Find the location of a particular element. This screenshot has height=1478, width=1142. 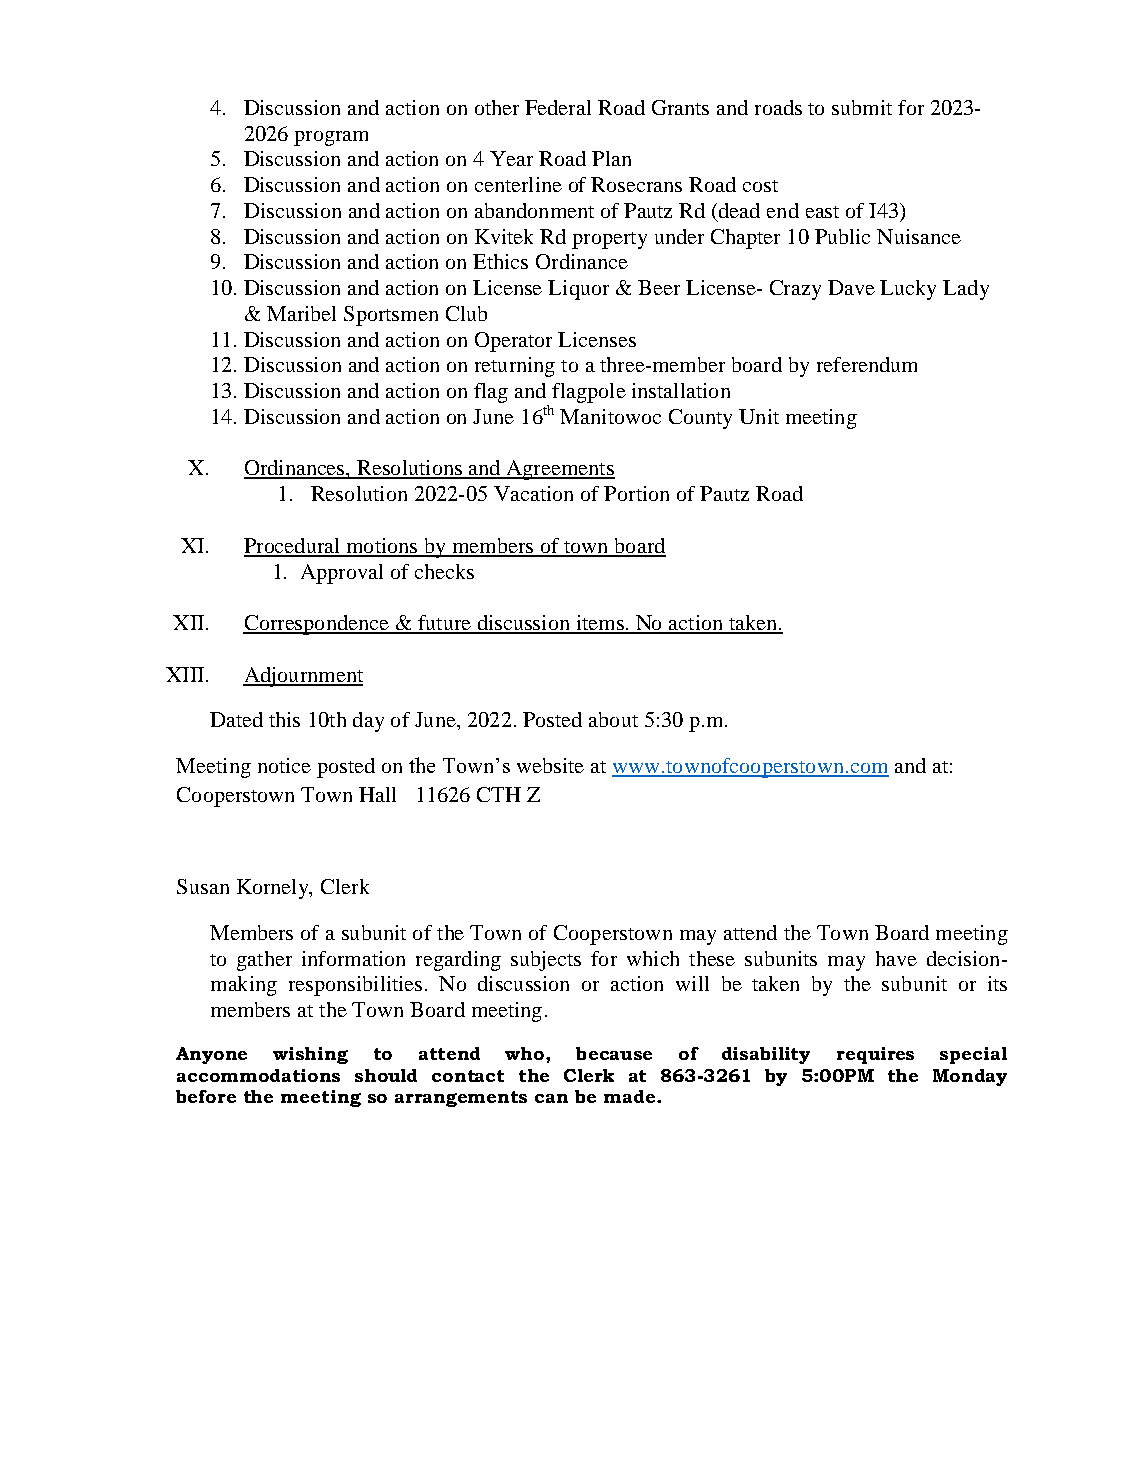

about is located at coordinates (613, 719).
